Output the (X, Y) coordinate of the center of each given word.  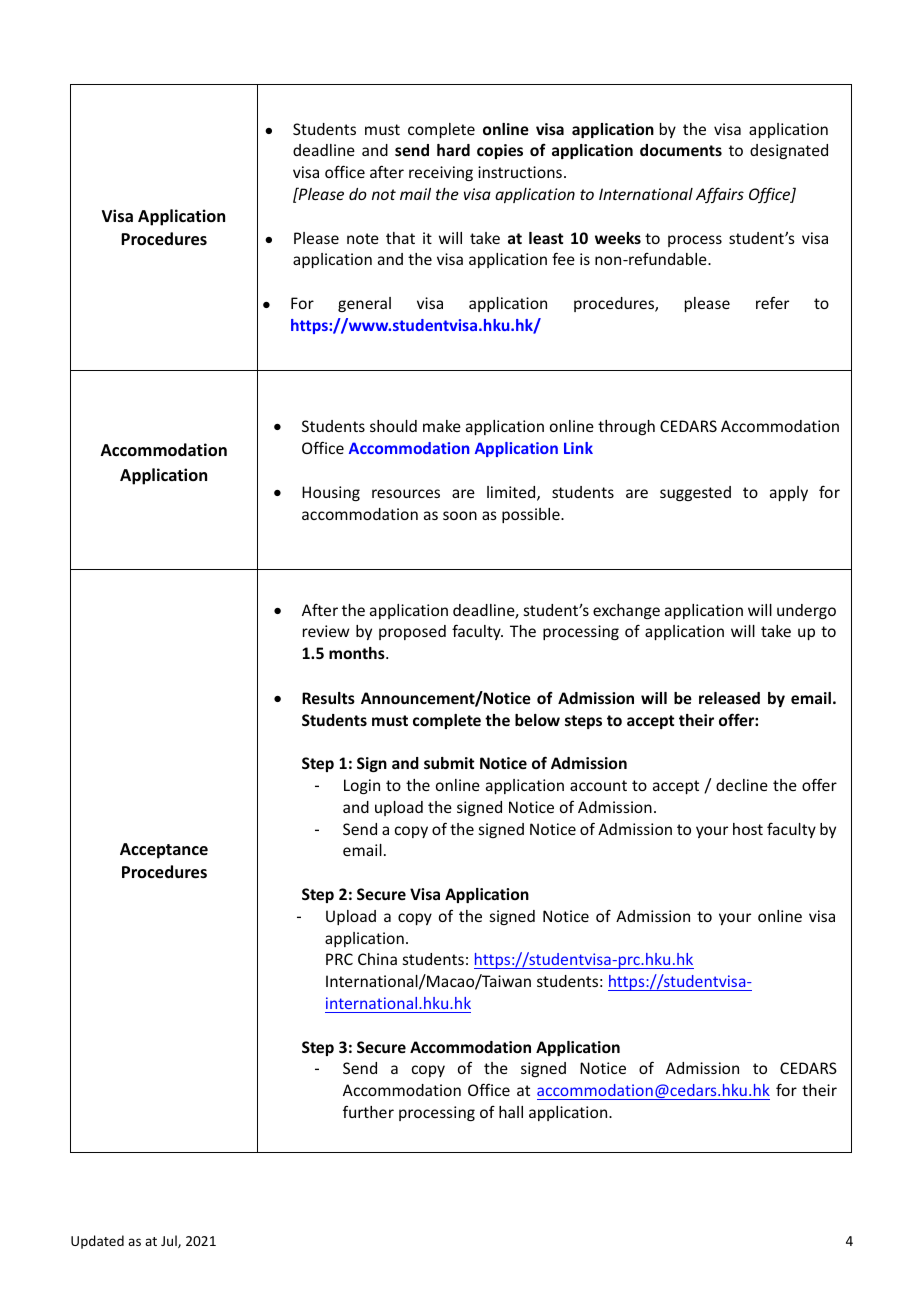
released (729, 698)
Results (328, 698)
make (442, 426)
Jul (170, 1241)
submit (449, 763)
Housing (331, 493)
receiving (441, 173)
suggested (695, 493)
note (363, 238)
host (748, 829)
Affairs (720, 195)
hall (511, 1112)
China (377, 959)
